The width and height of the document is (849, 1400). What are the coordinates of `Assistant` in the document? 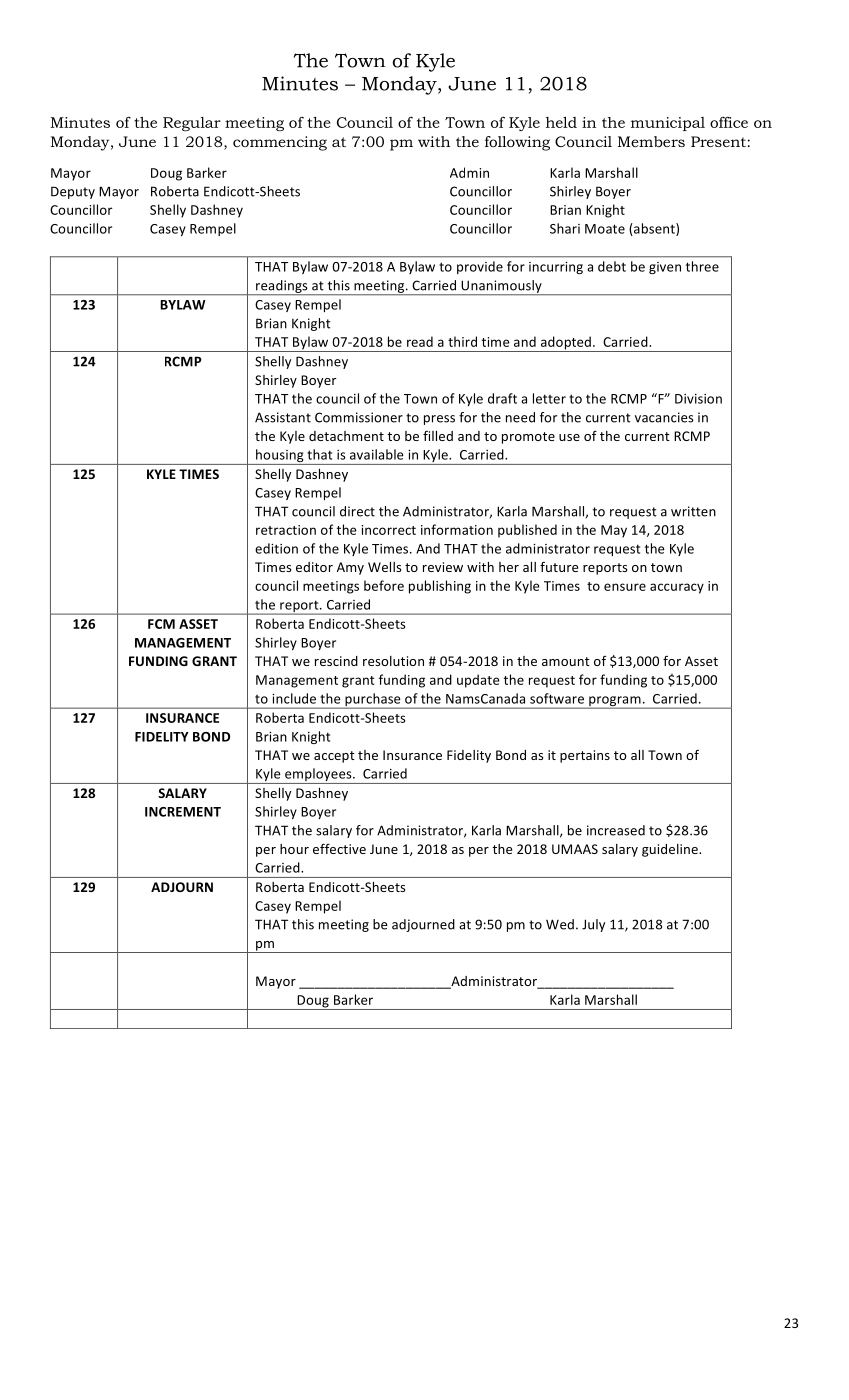 It's located at (283, 417).
